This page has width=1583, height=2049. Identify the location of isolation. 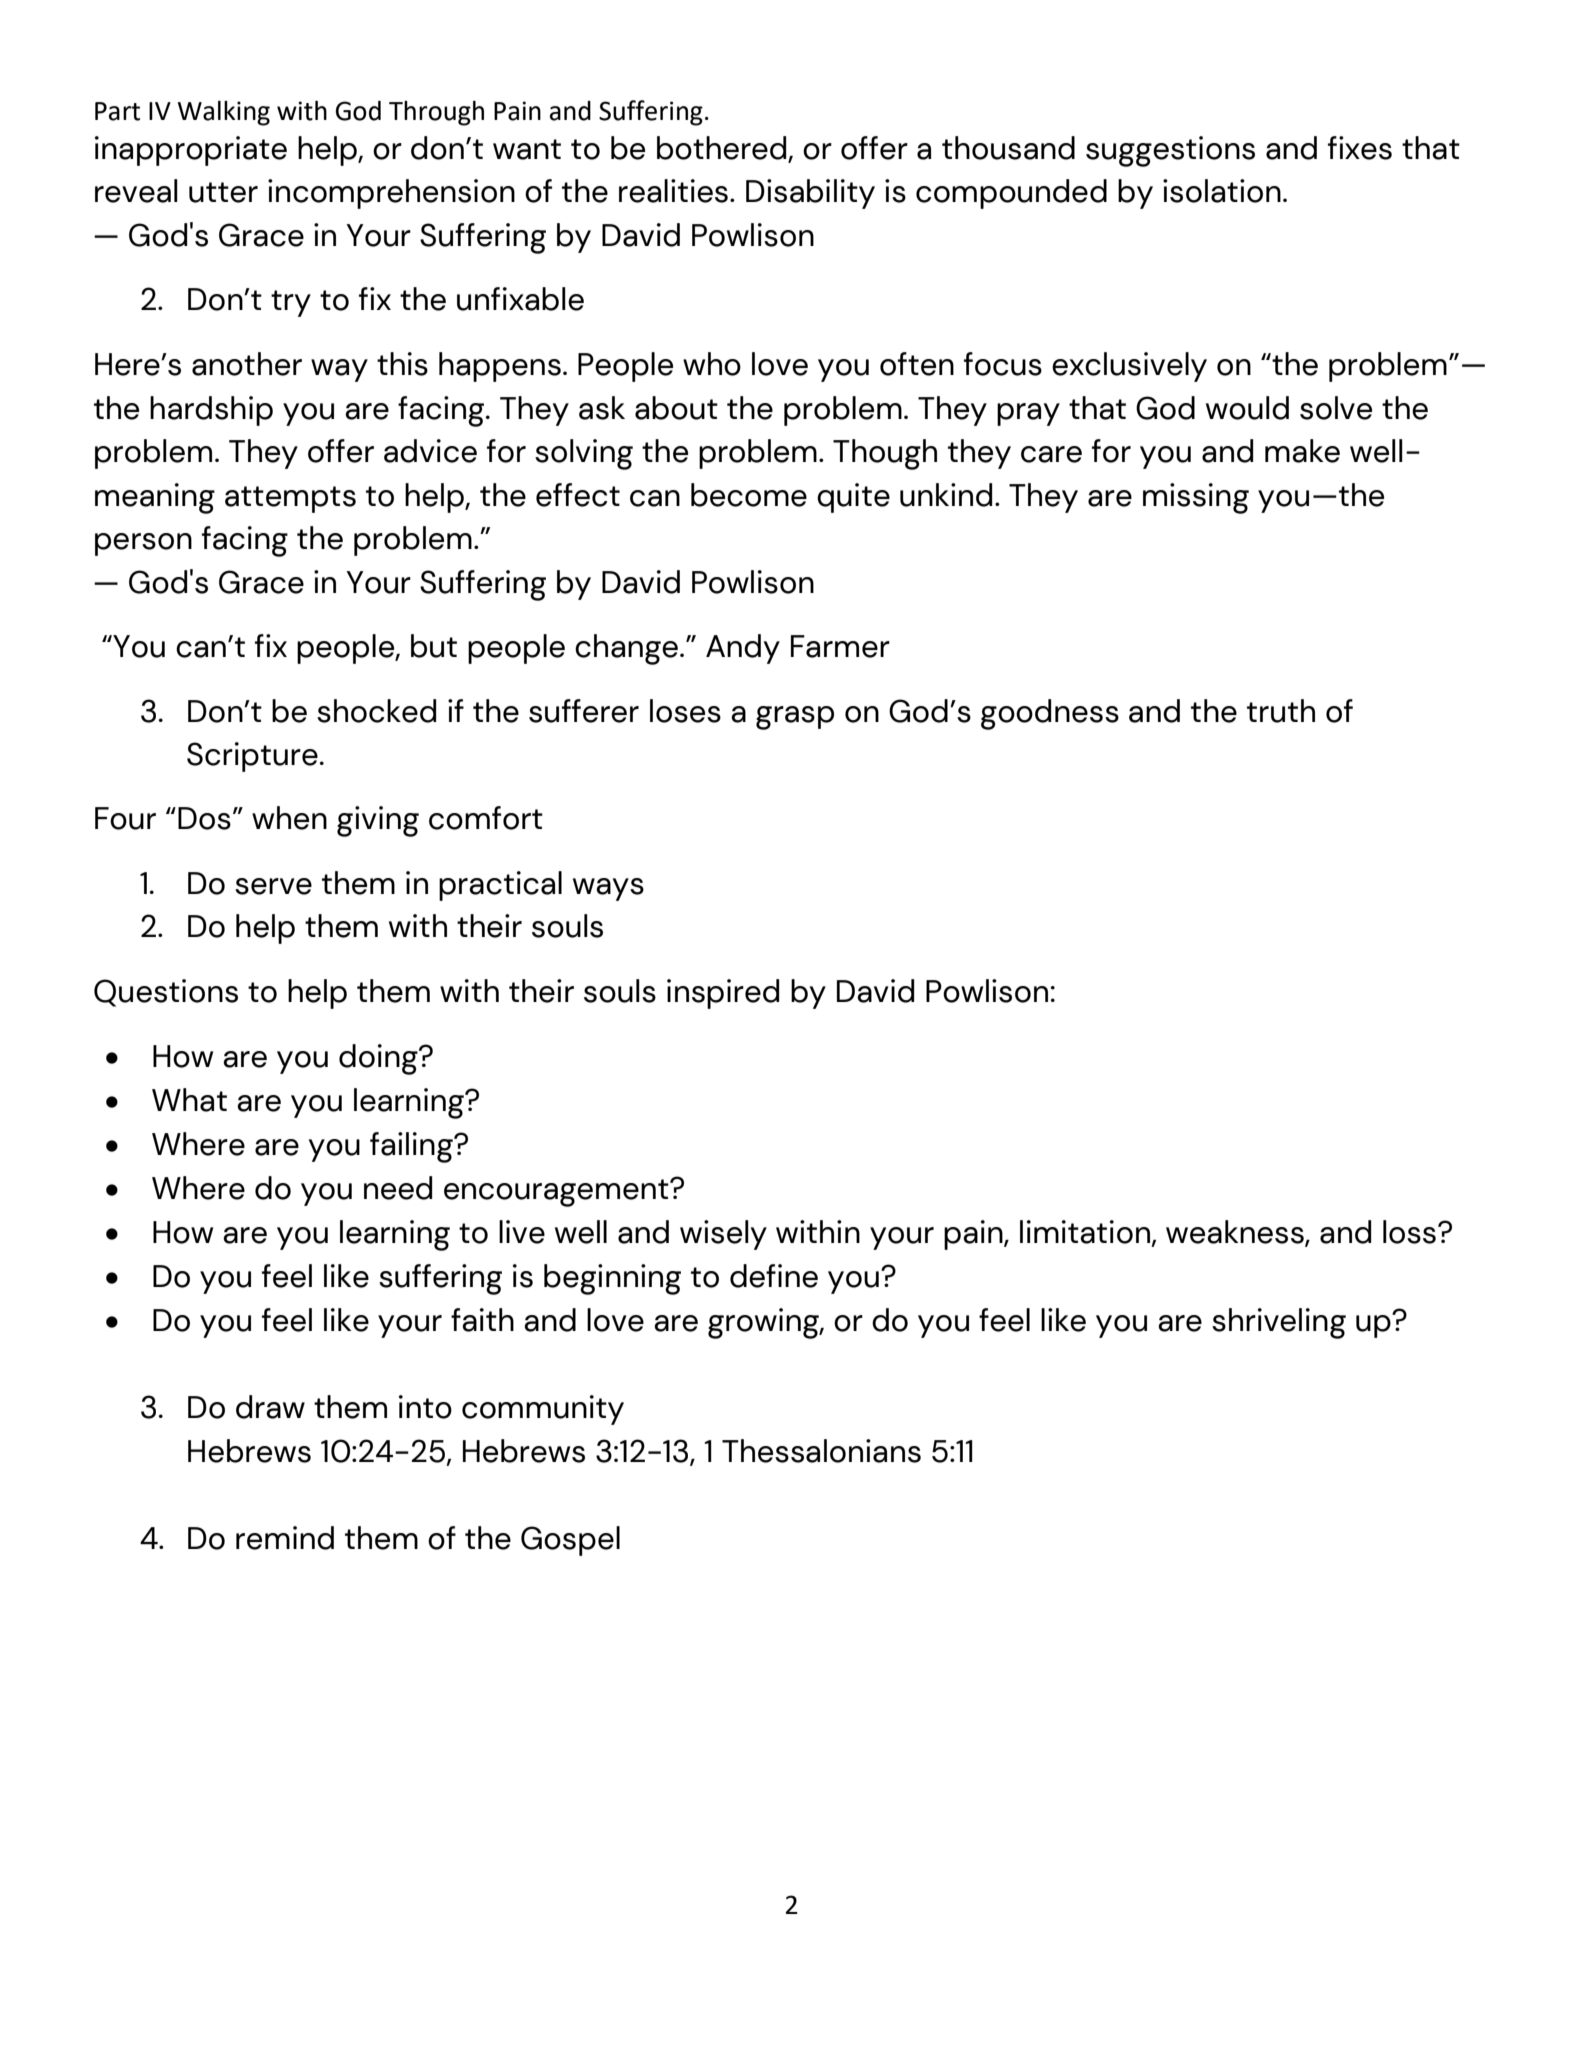
(1222, 191).
